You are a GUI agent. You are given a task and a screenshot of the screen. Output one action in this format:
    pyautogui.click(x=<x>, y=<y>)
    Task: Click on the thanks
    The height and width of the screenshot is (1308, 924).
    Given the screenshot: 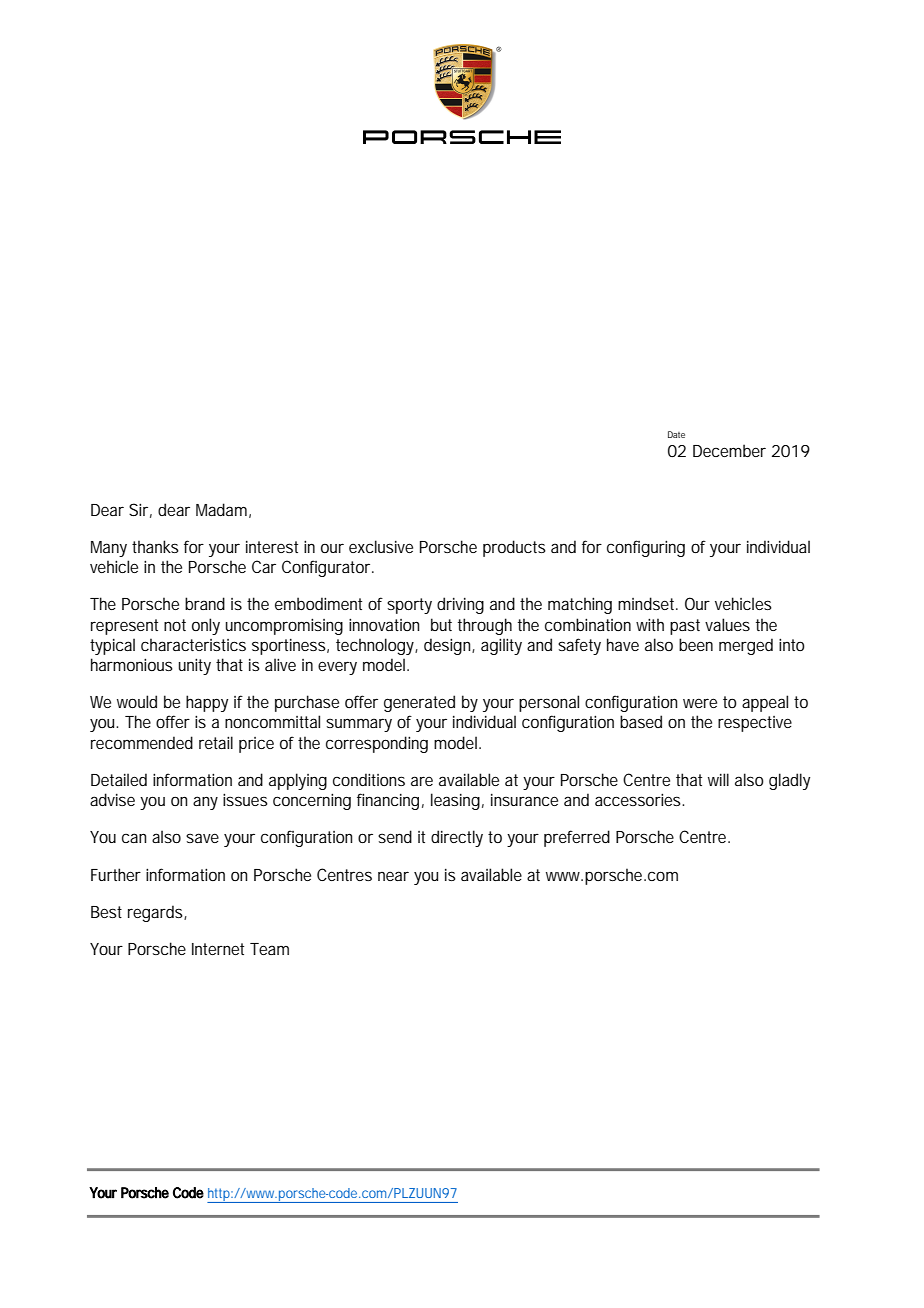 What is the action you would take?
    pyautogui.click(x=155, y=546)
